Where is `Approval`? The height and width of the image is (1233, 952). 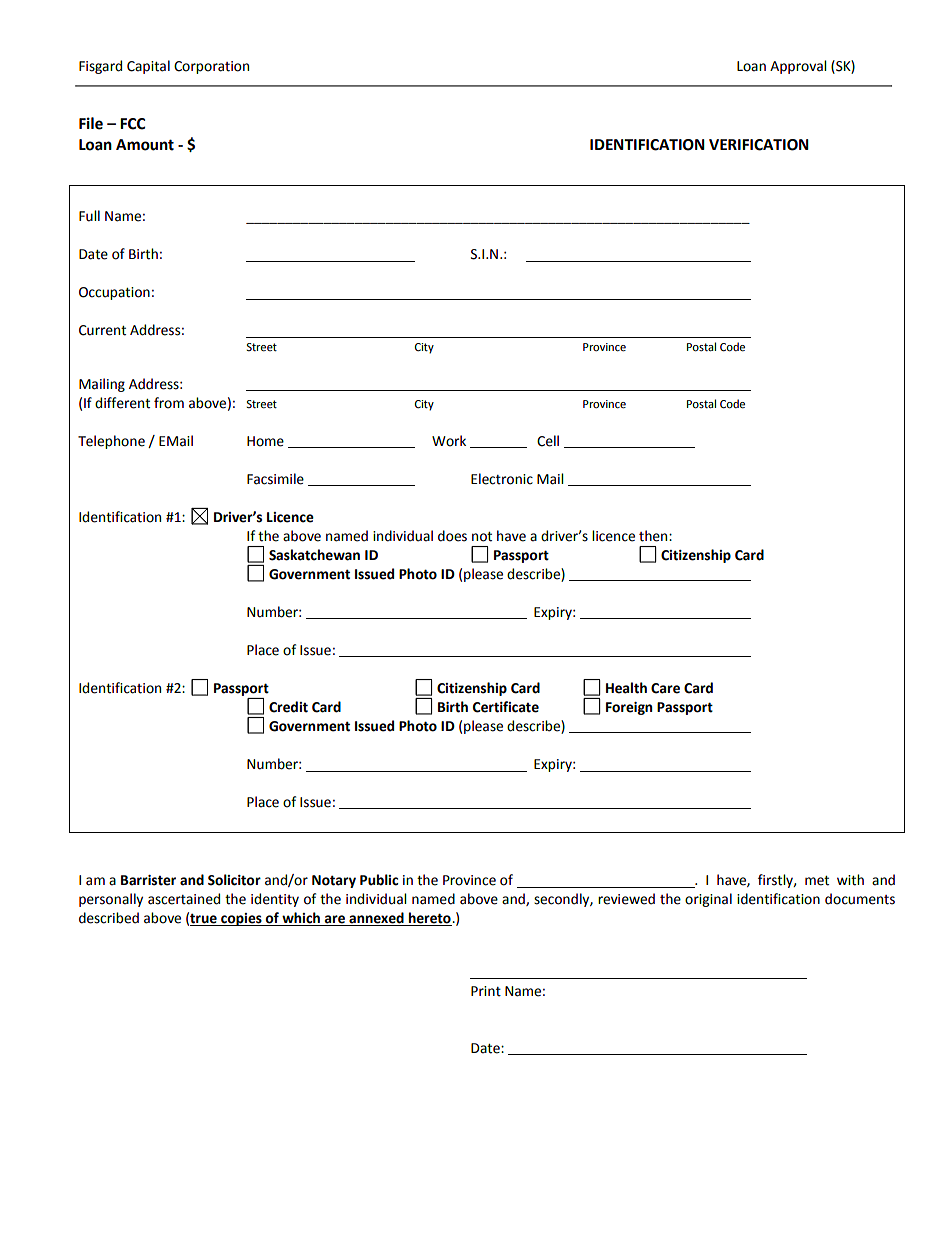
Approval is located at coordinates (798, 67).
